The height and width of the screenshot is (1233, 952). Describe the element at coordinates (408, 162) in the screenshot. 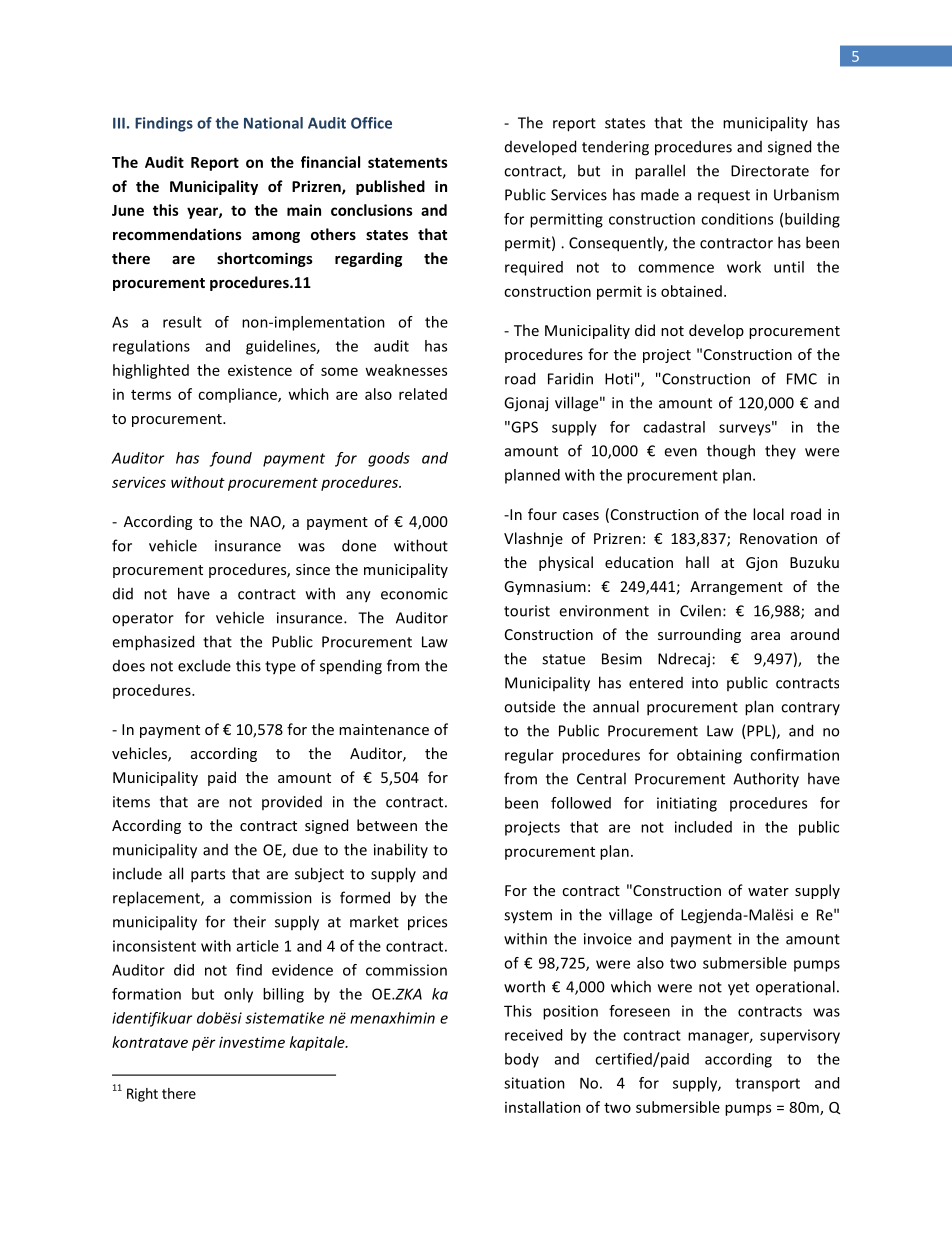

I see `statements` at that location.
